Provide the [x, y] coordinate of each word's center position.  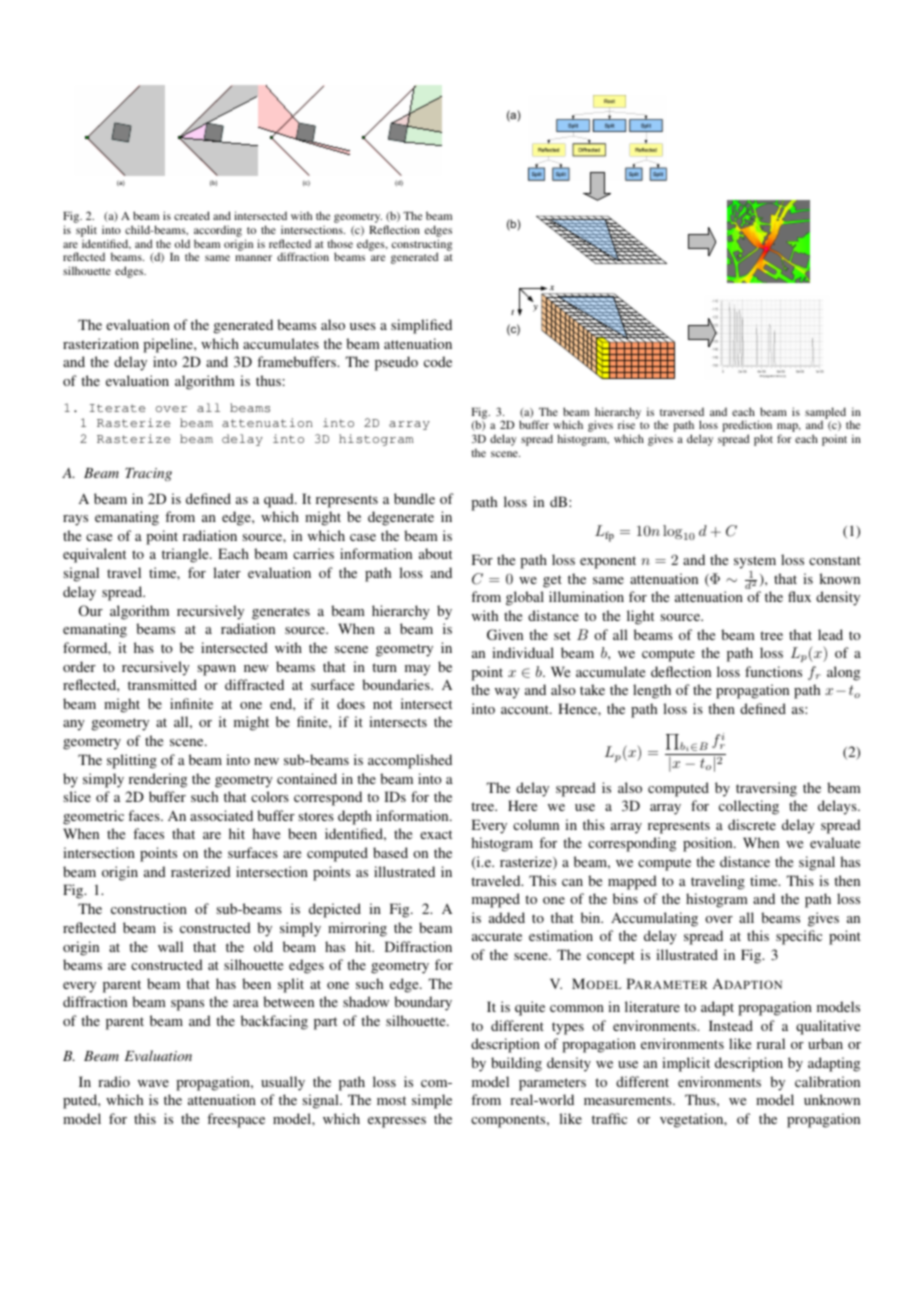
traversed [682, 411]
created [192, 215]
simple [432, 1101]
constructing [422, 246]
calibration [827, 1081]
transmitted [162, 684]
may [417, 670]
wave [153, 1083]
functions [773, 671]
